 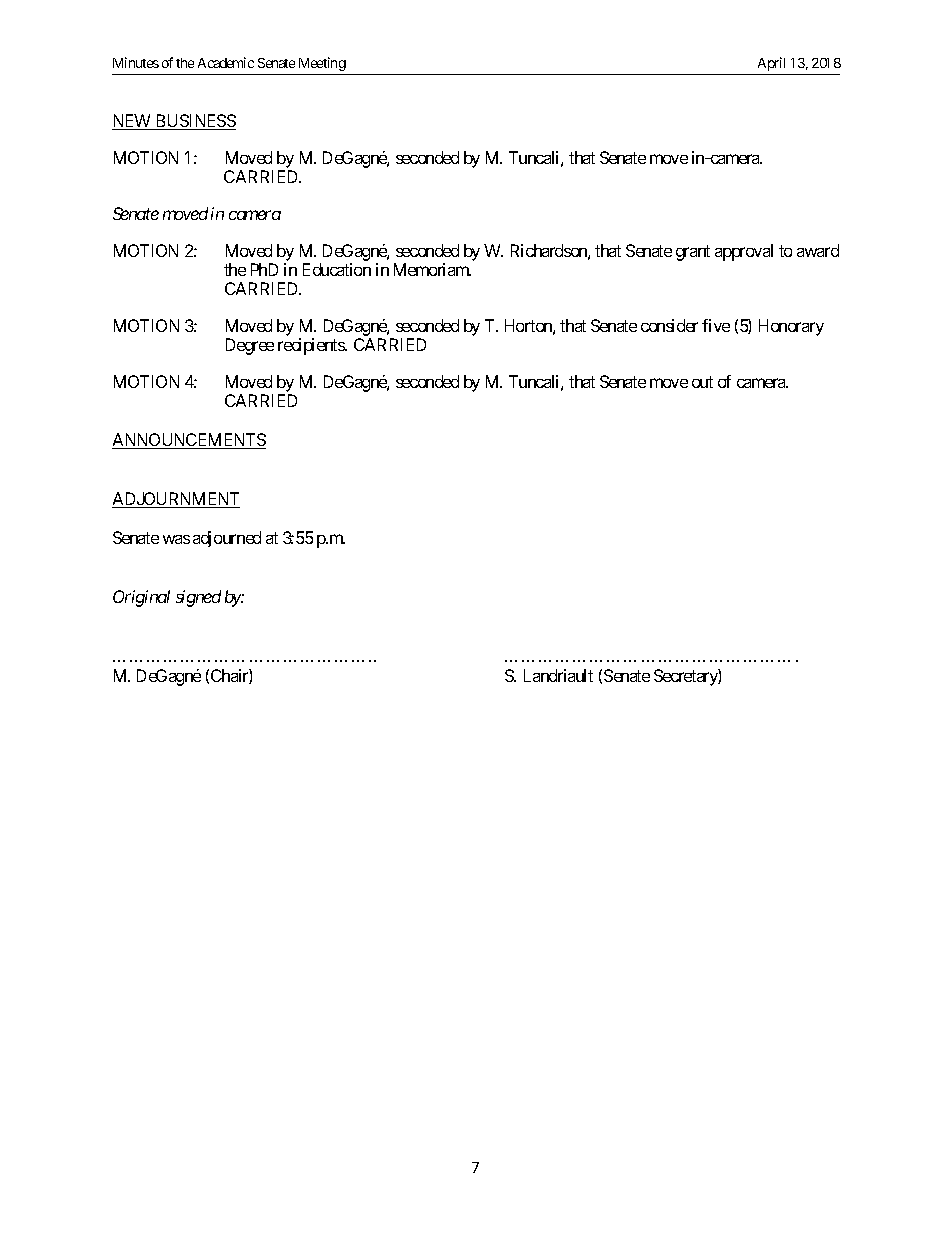 I want to click on Meeting, so click(x=322, y=64).
